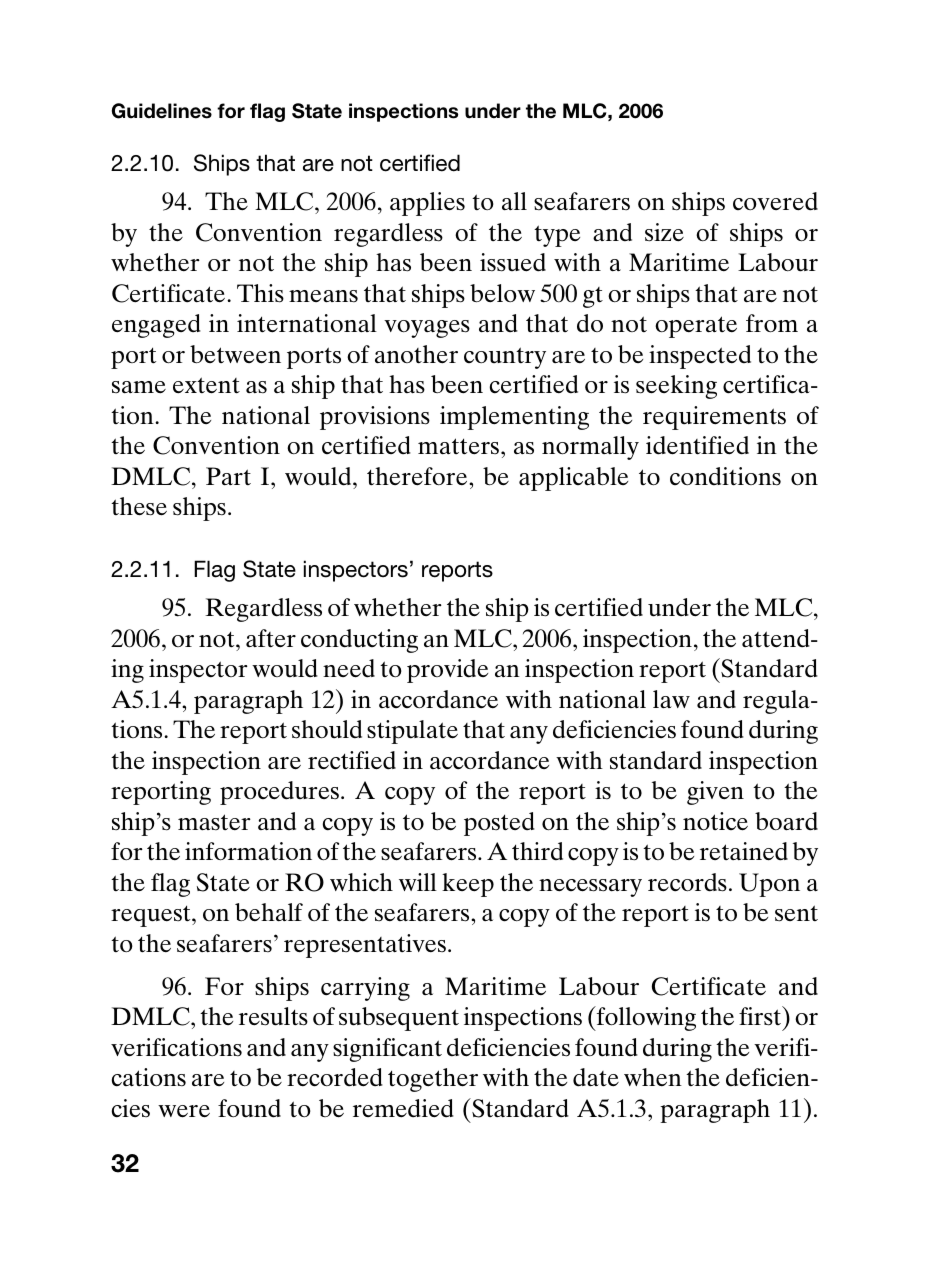 The width and height of the screenshot is (932, 1288). I want to click on results, so click(273, 1016).
